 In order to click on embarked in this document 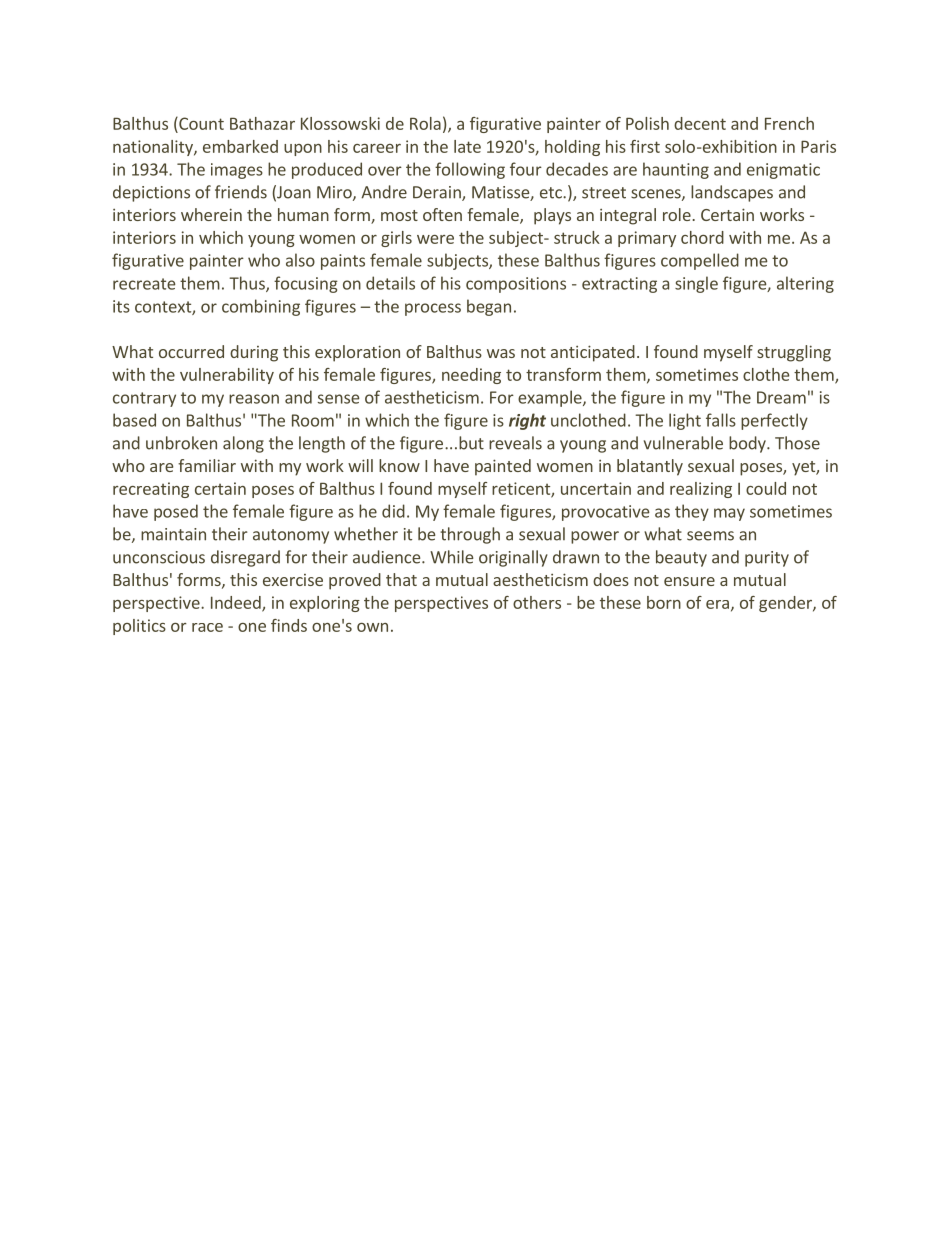, I will do `click(240, 146)`.
